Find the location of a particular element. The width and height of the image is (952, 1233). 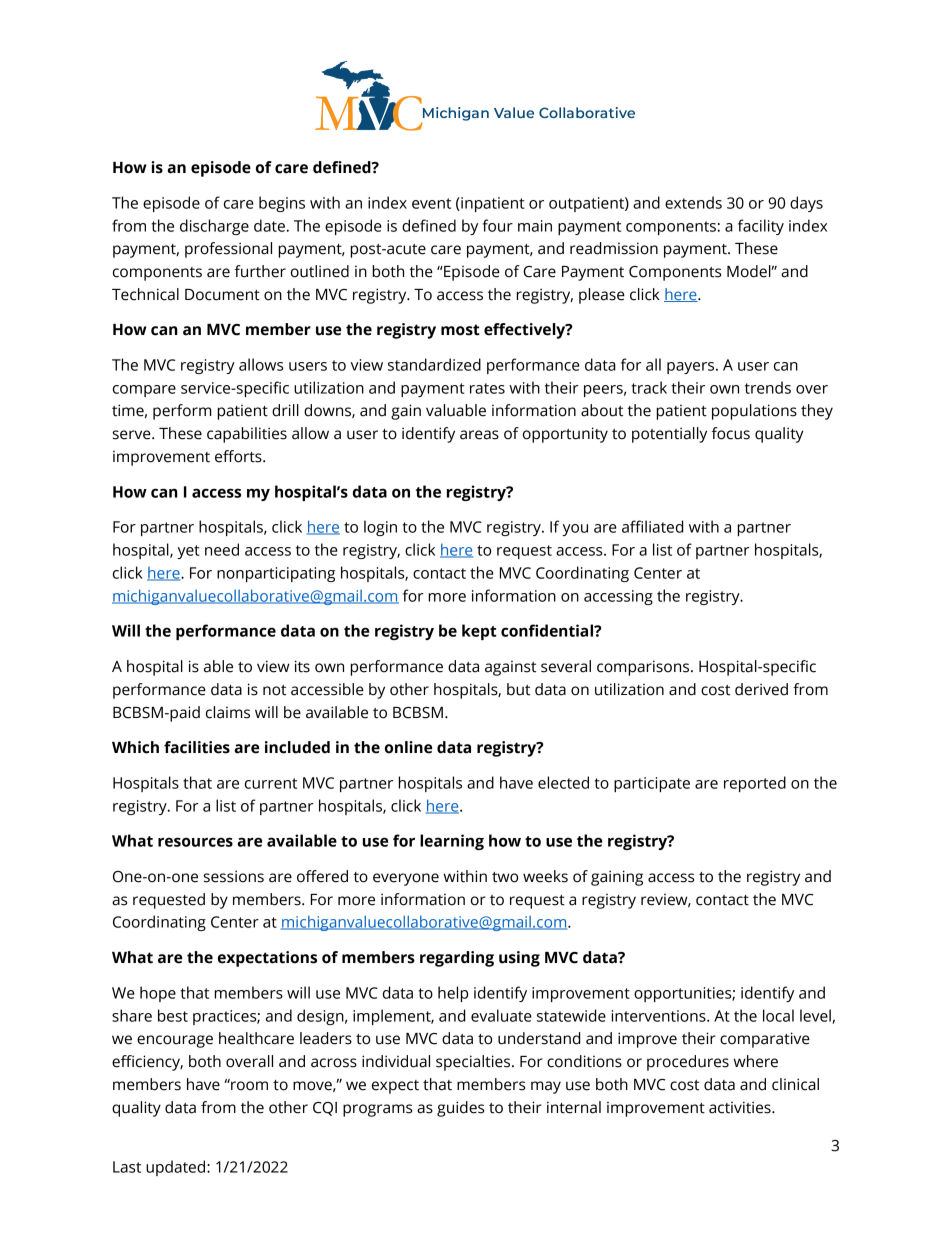

efforts is located at coordinates (239, 456).
